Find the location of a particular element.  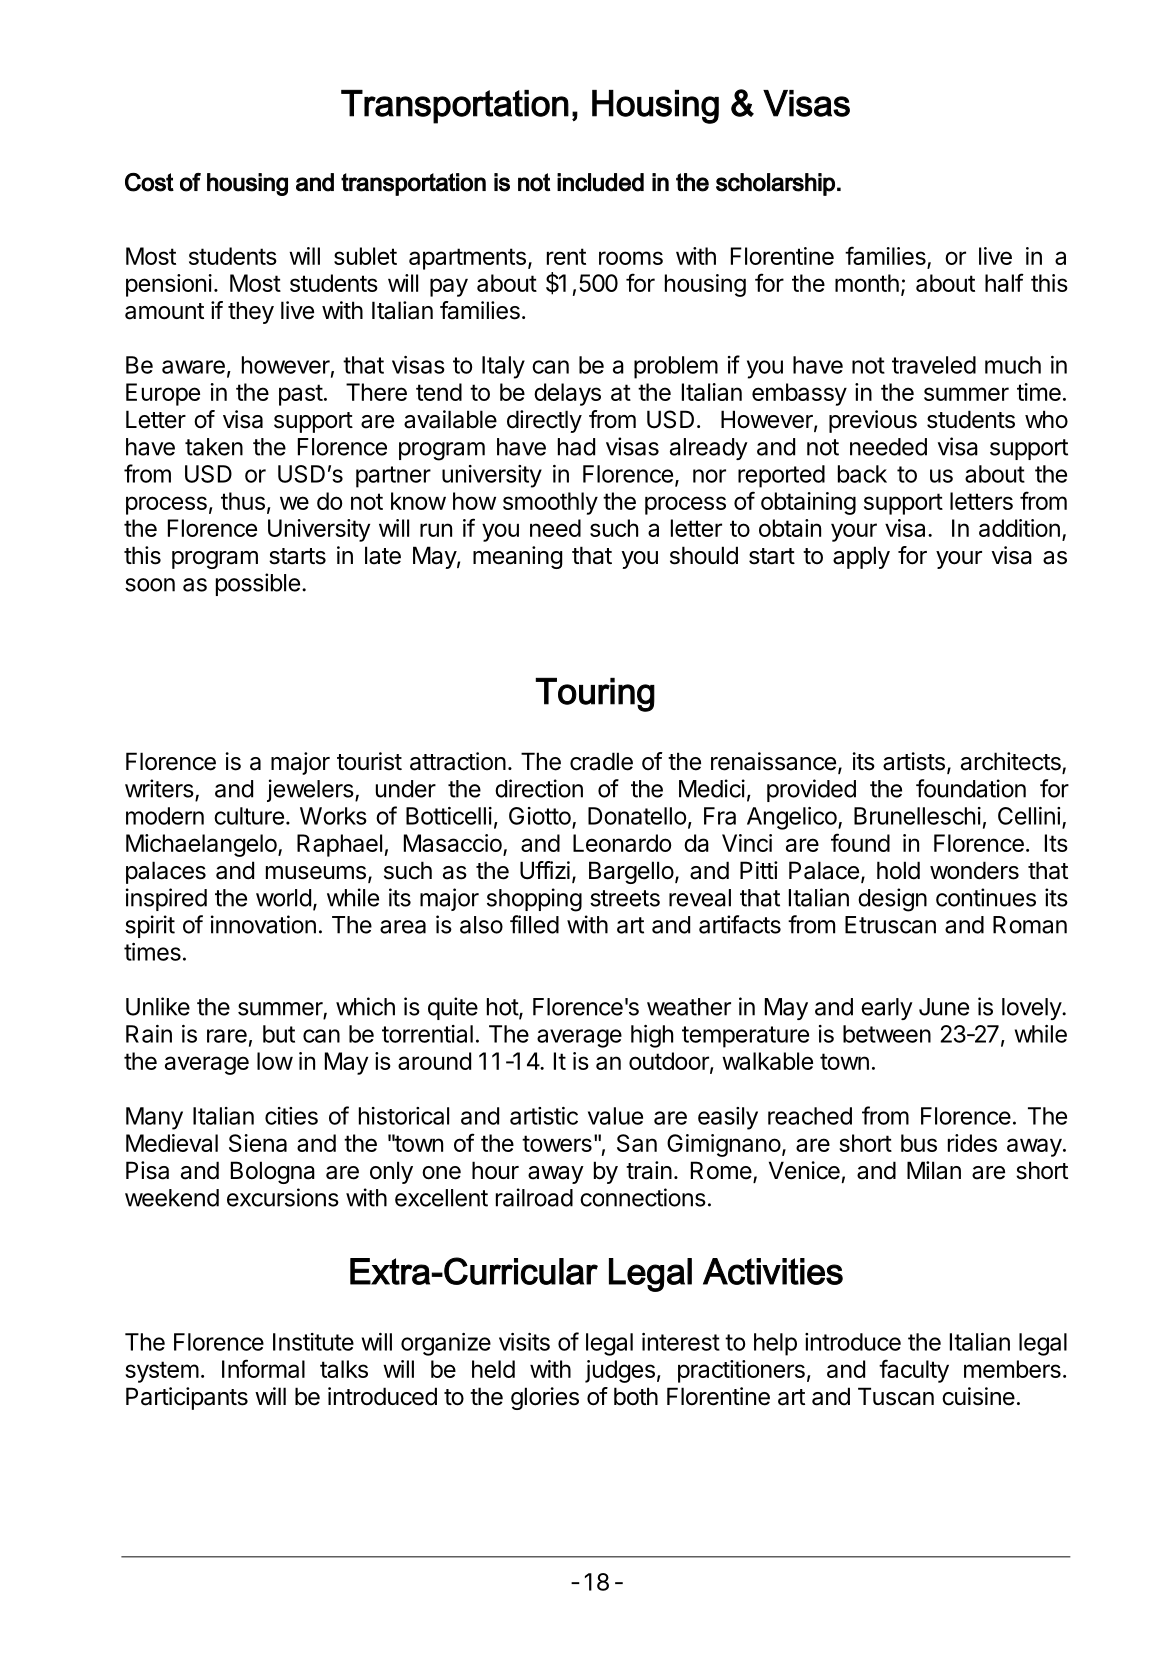

included is located at coordinates (600, 182).
